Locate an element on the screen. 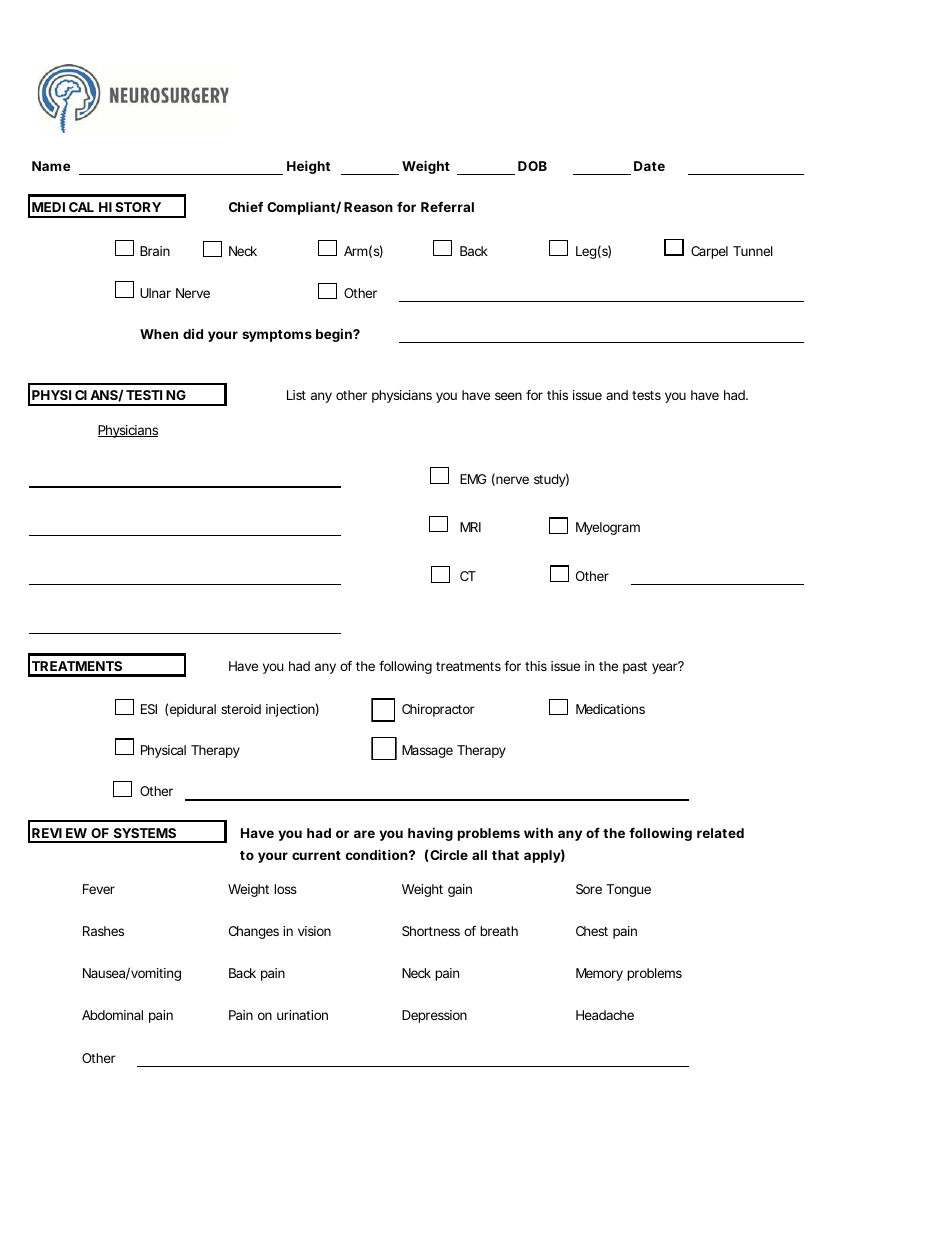  are is located at coordinates (364, 834).
